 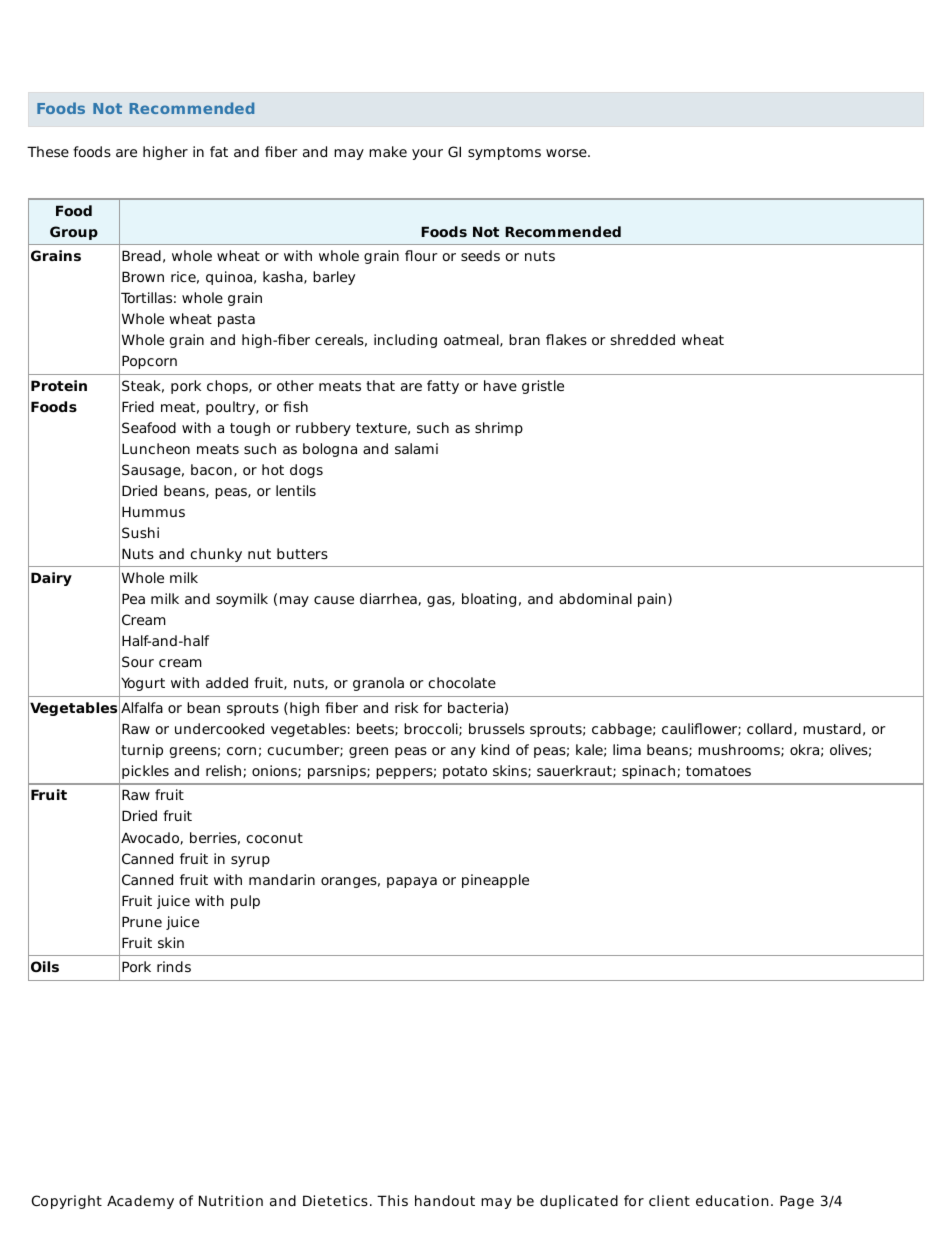 What do you see at coordinates (462, 682) in the screenshot?
I see `chocolate` at bounding box center [462, 682].
